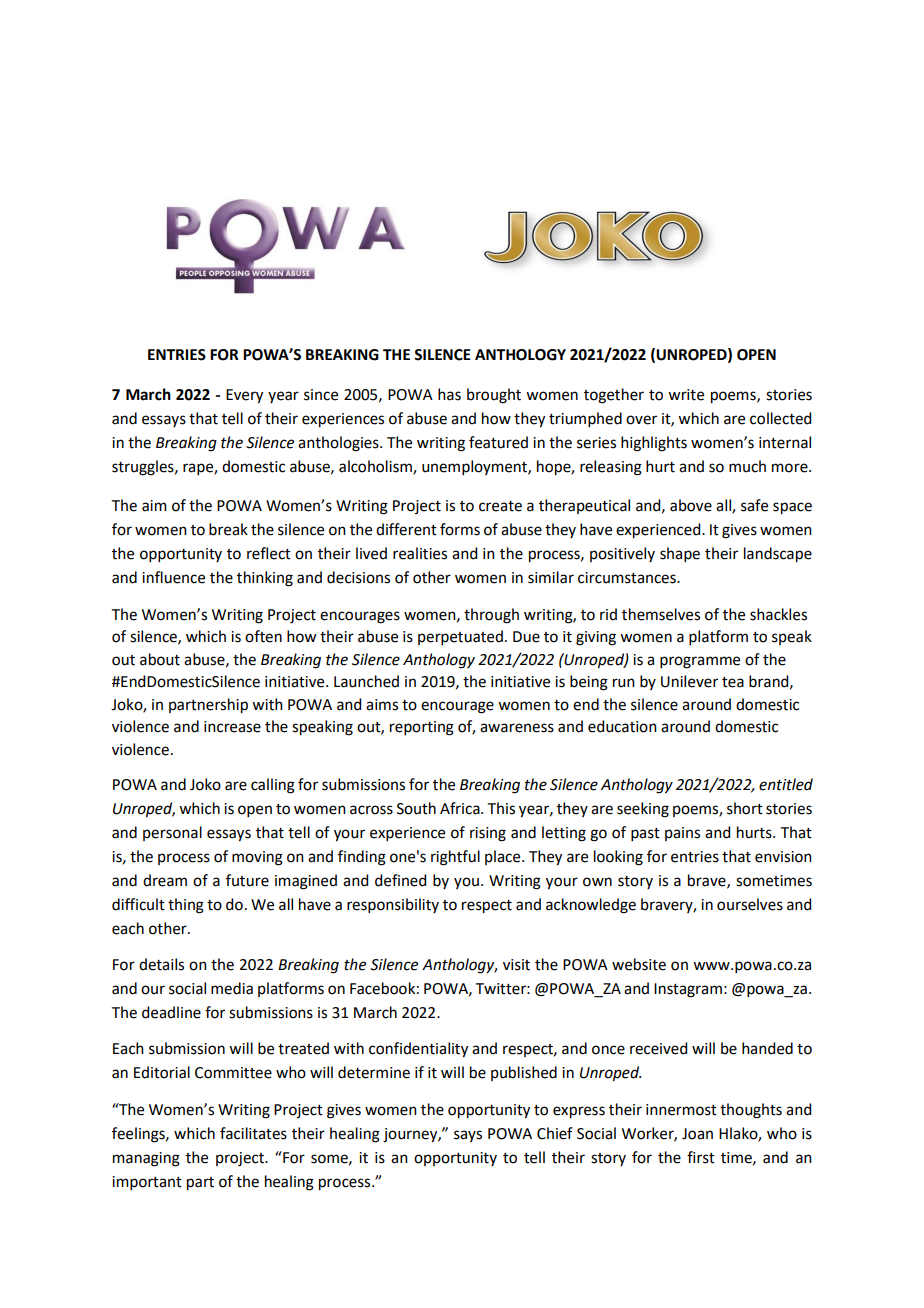 This screenshot has width=924, height=1308. What do you see at coordinates (173, 577) in the screenshot?
I see `influence` at bounding box center [173, 577].
